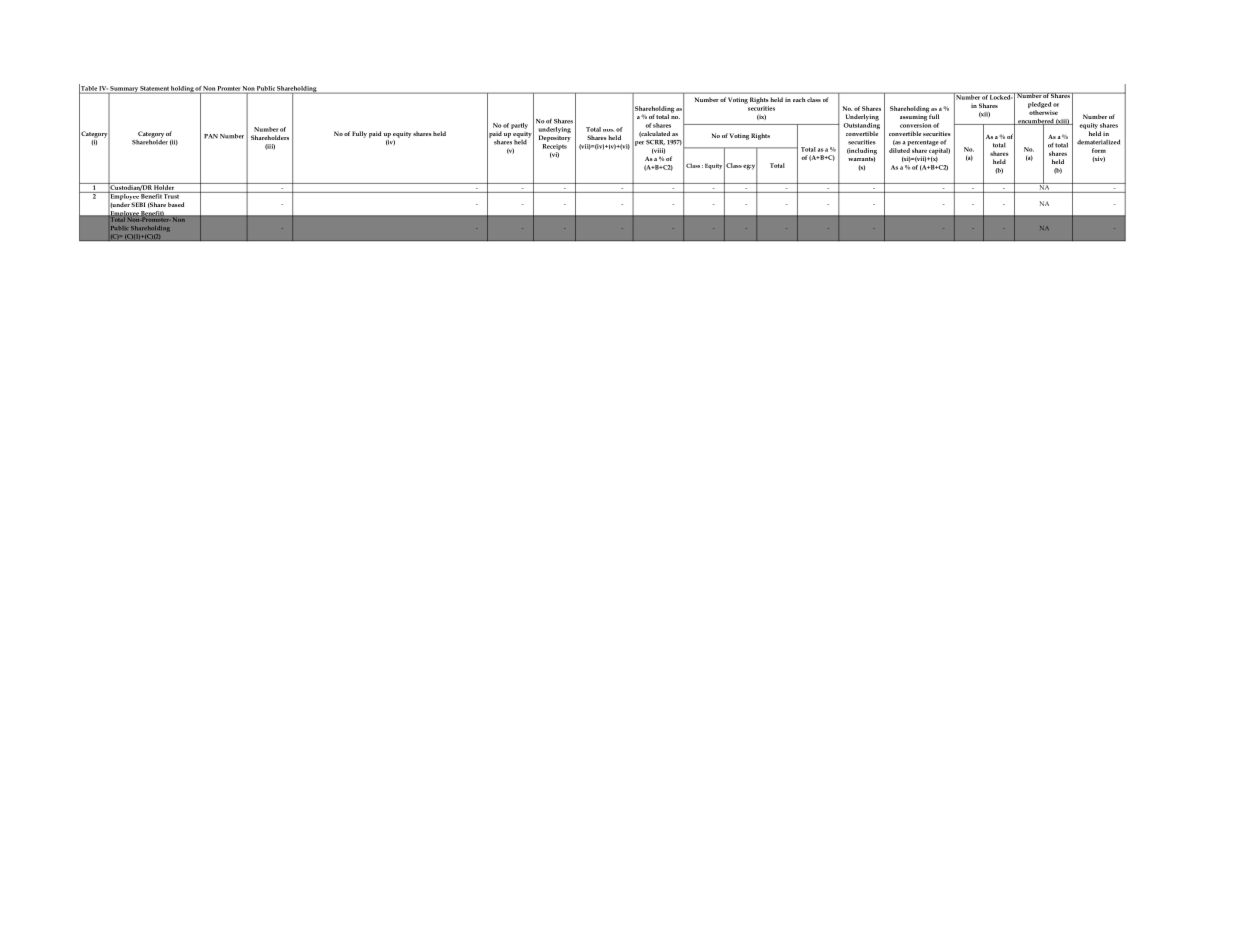 This screenshot has width=1233, height=952. Describe the element at coordinates (155, 89) in the screenshot. I see `Statement` at that location.
